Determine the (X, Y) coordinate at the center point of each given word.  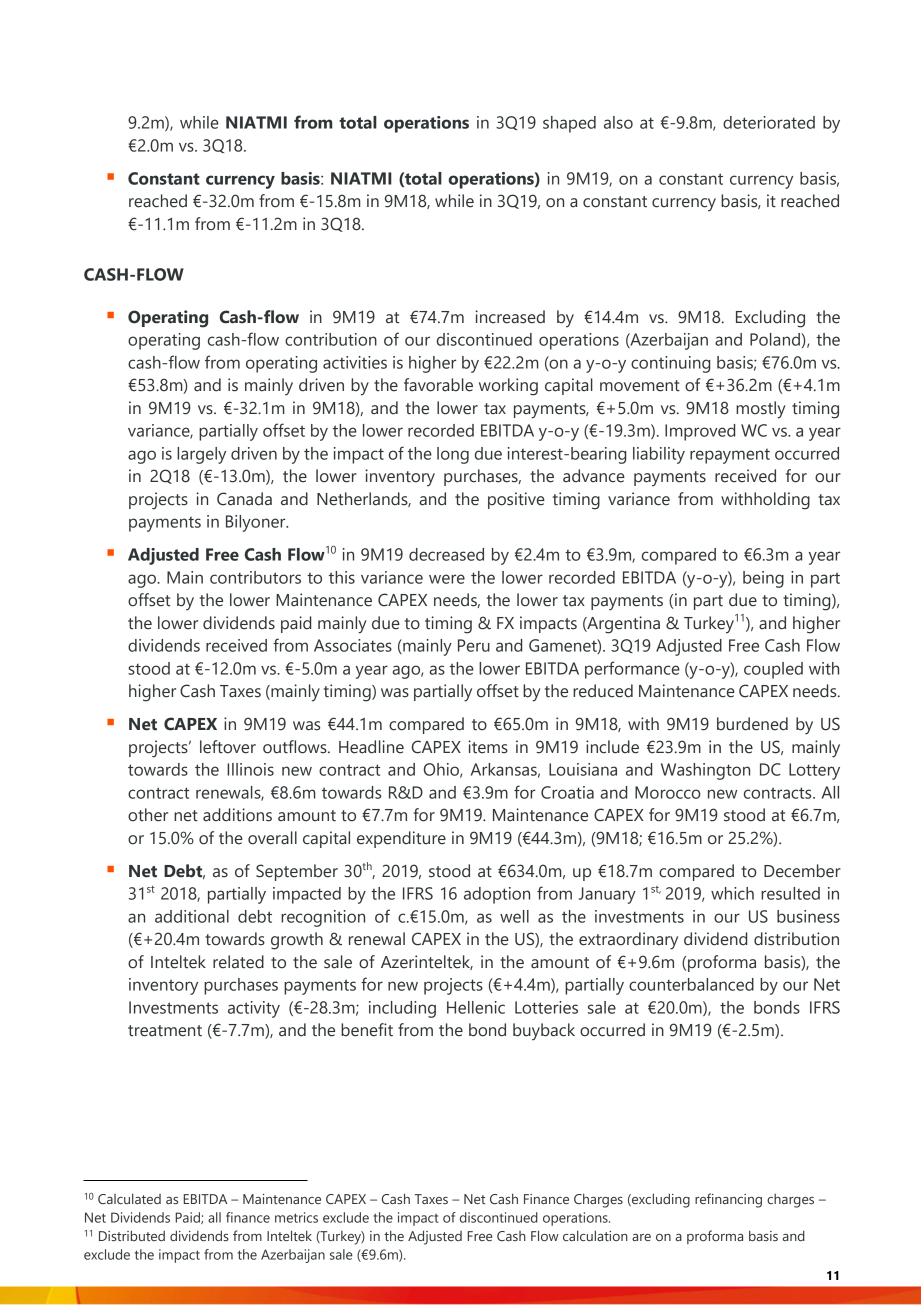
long (453, 455)
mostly (761, 410)
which (732, 893)
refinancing (728, 1200)
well (514, 916)
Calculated (129, 1198)
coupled (773, 670)
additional (192, 916)
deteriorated (769, 122)
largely (201, 455)
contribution (331, 339)
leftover (228, 747)
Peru (474, 645)
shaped (569, 124)
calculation (595, 1235)
